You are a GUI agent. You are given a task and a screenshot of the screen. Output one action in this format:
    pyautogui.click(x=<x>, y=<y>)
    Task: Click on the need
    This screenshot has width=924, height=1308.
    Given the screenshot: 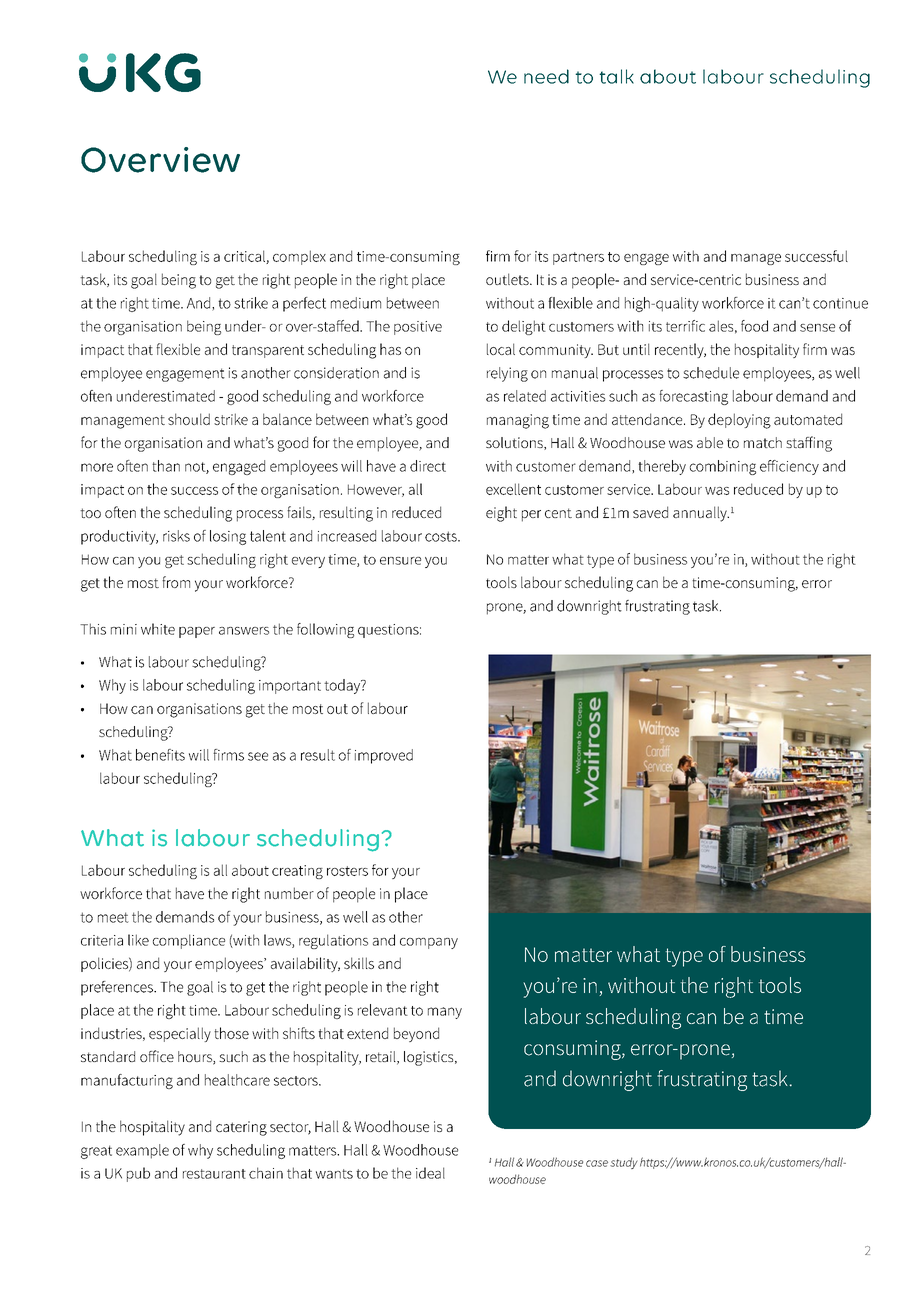 What is the action you would take?
    pyautogui.click(x=546, y=76)
